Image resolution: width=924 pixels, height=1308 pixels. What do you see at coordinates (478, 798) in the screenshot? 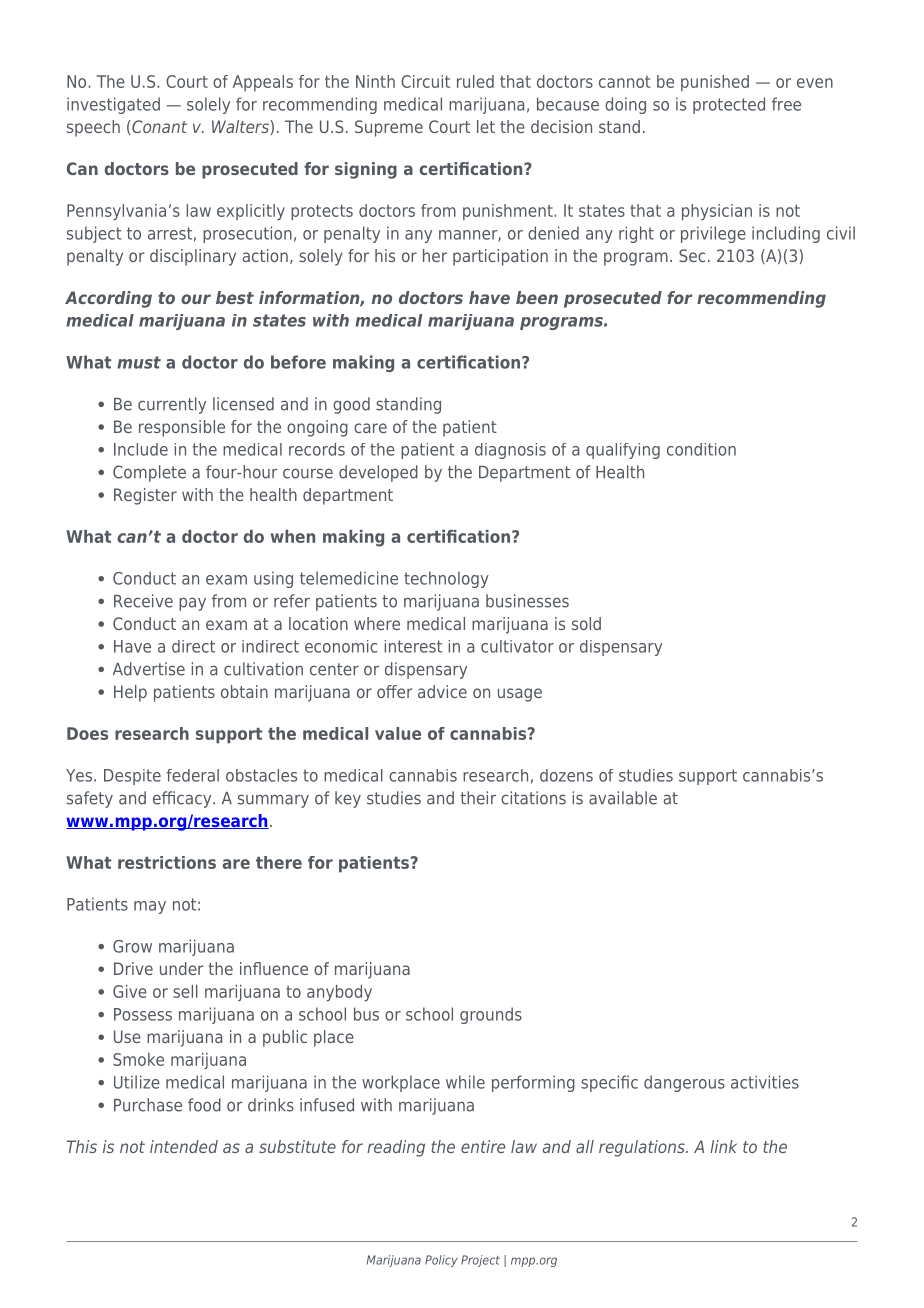
I see `their` at bounding box center [478, 798].
